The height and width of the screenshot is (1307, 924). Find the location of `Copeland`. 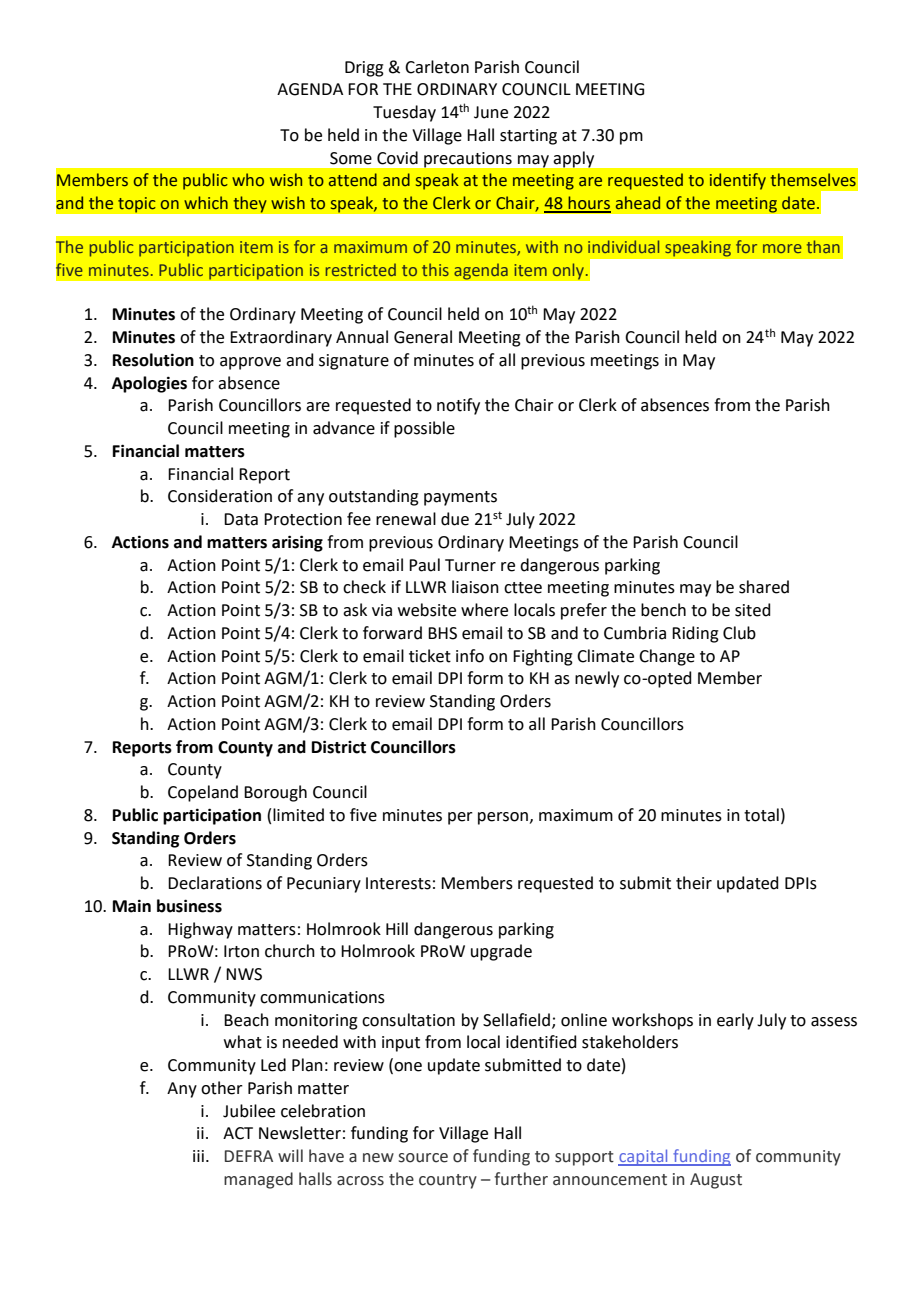

Copeland is located at coordinates (203, 793).
